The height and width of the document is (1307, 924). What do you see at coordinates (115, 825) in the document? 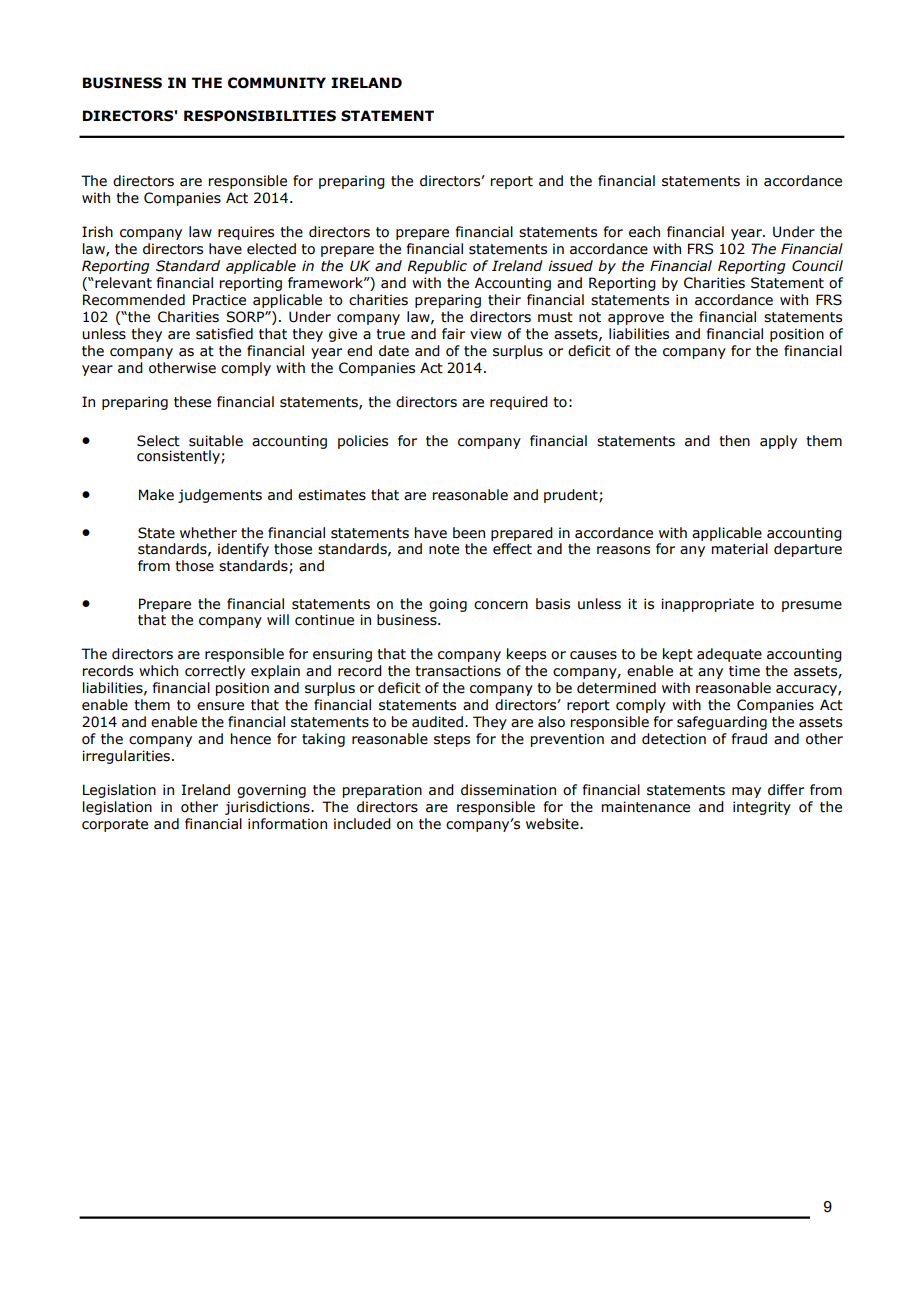
I see `corporate` at bounding box center [115, 825].
